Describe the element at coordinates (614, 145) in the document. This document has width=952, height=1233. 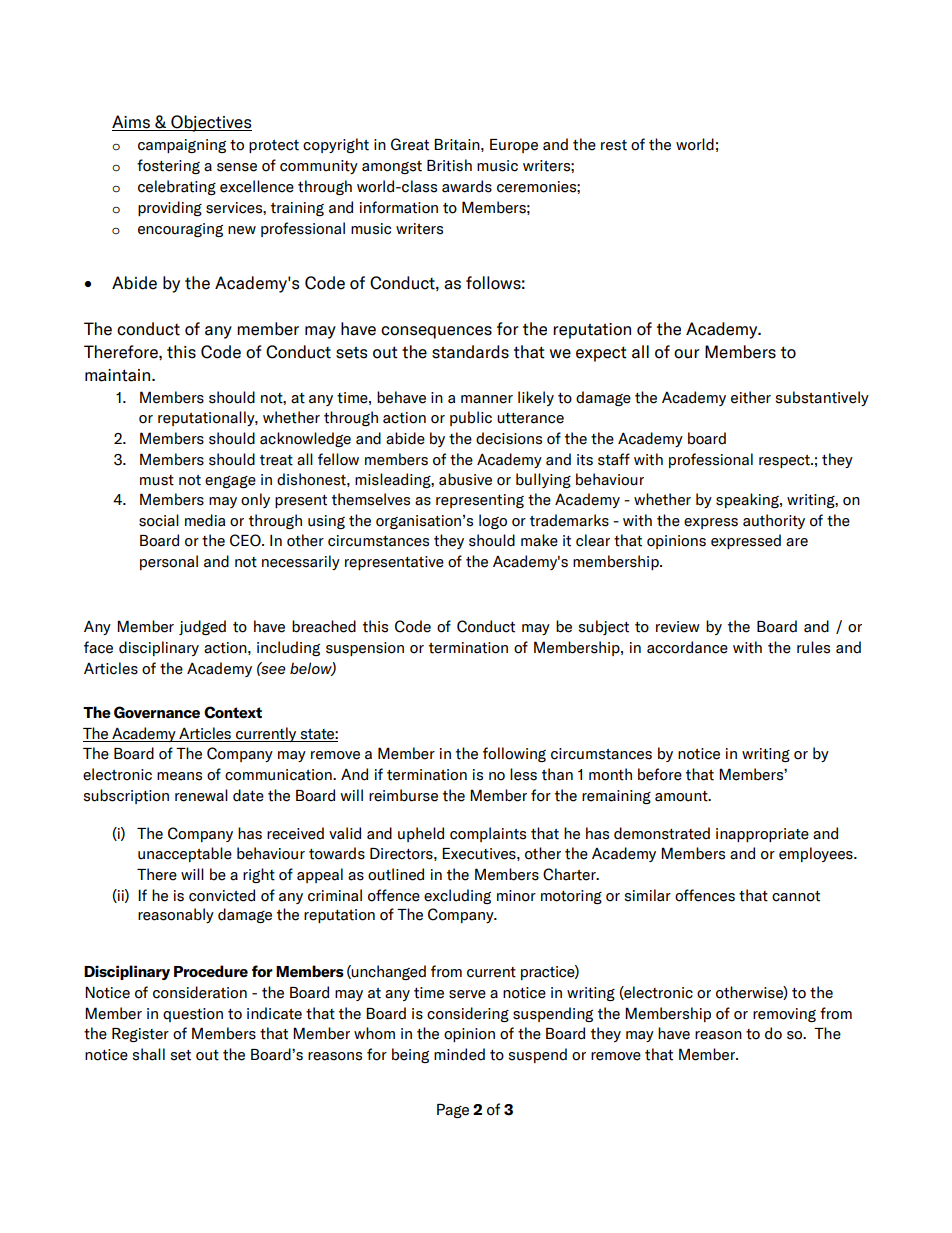
I see `rest` at that location.
